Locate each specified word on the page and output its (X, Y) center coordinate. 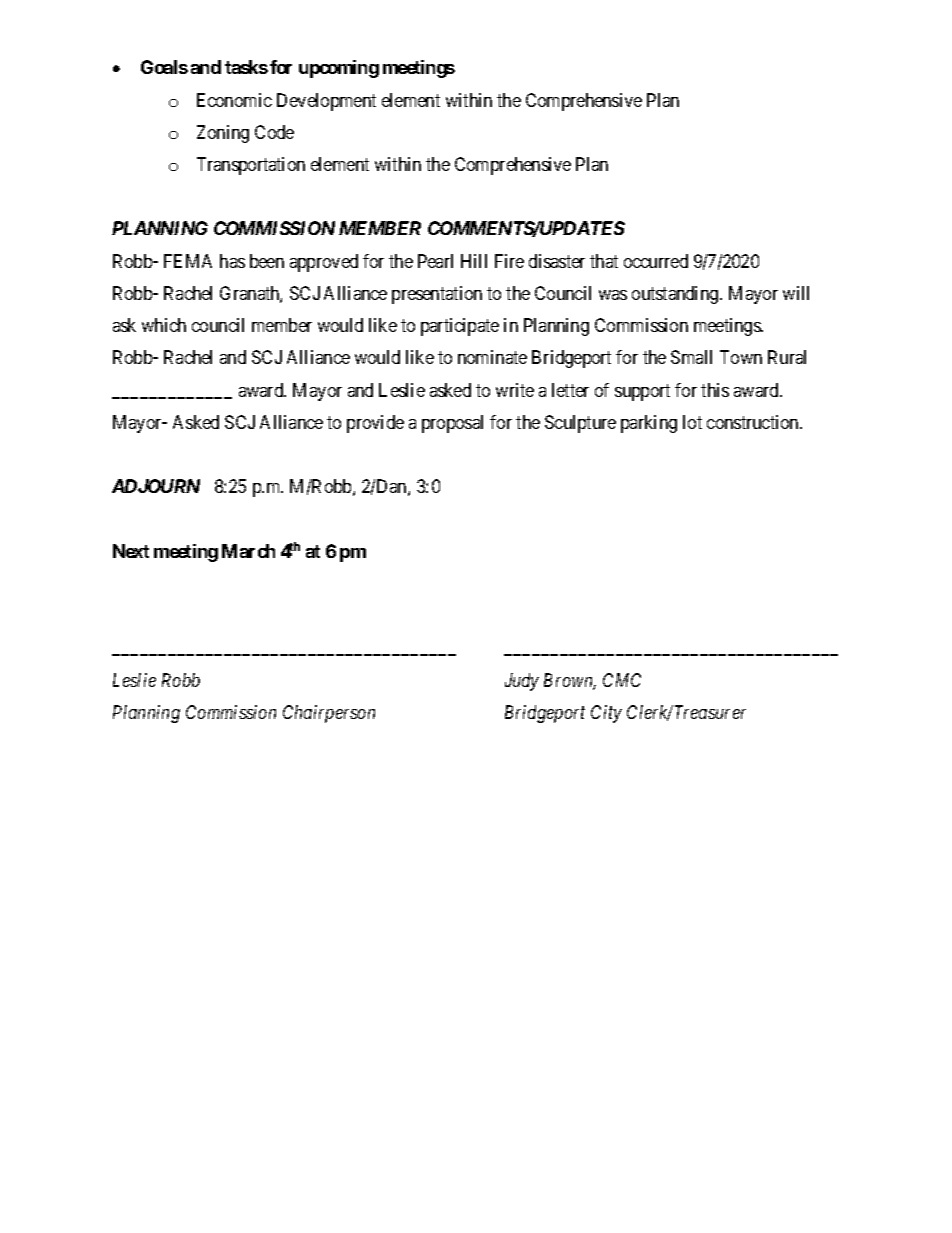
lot (692, 422)
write (515, 390)
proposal (452, 424)
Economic (234, 100)
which (164, 325)
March (248, 551)
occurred (656, 261)
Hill (474, 261)
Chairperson (329, 714)
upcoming (339, 69)
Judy (522, 682)
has (232, 261)
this (715, 390)
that (604, 261)
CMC (622, 680)
